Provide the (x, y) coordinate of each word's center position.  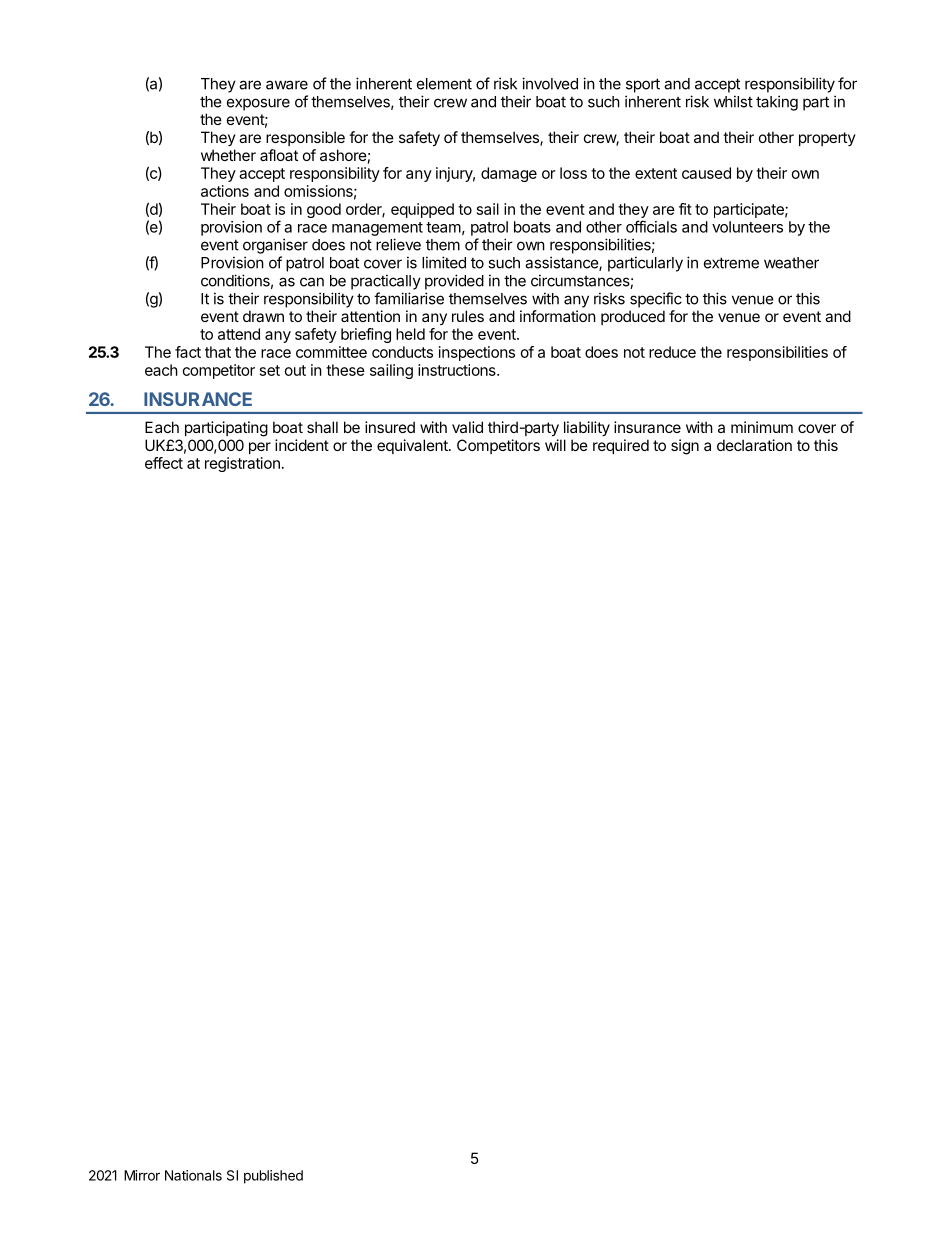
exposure (258, 104)
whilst (733, 101)
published (273, 1177)
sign (685, 447)
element (444, 84)
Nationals (193, 1175)
